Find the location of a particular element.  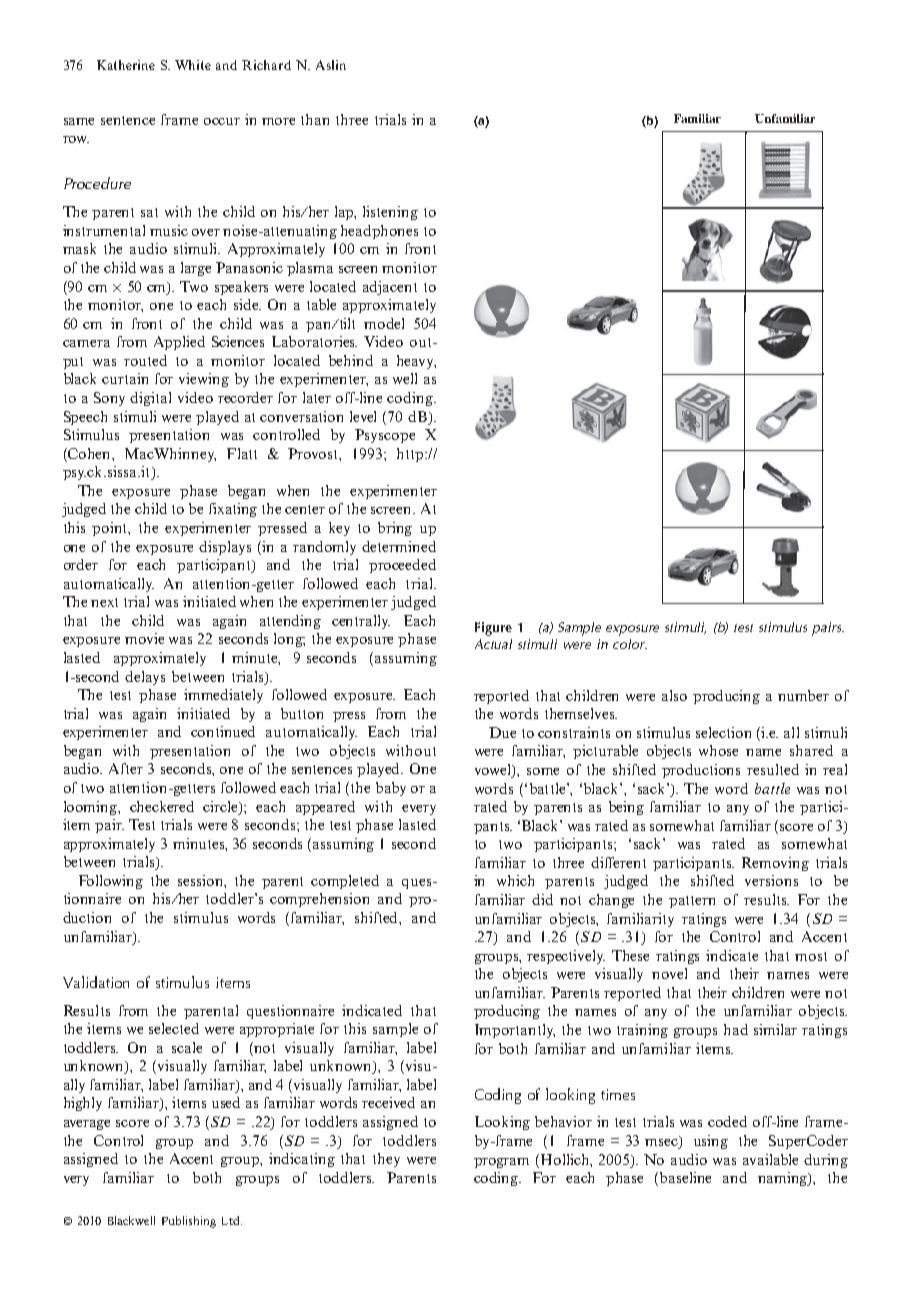

program is located at coordinates (501, 1163).
